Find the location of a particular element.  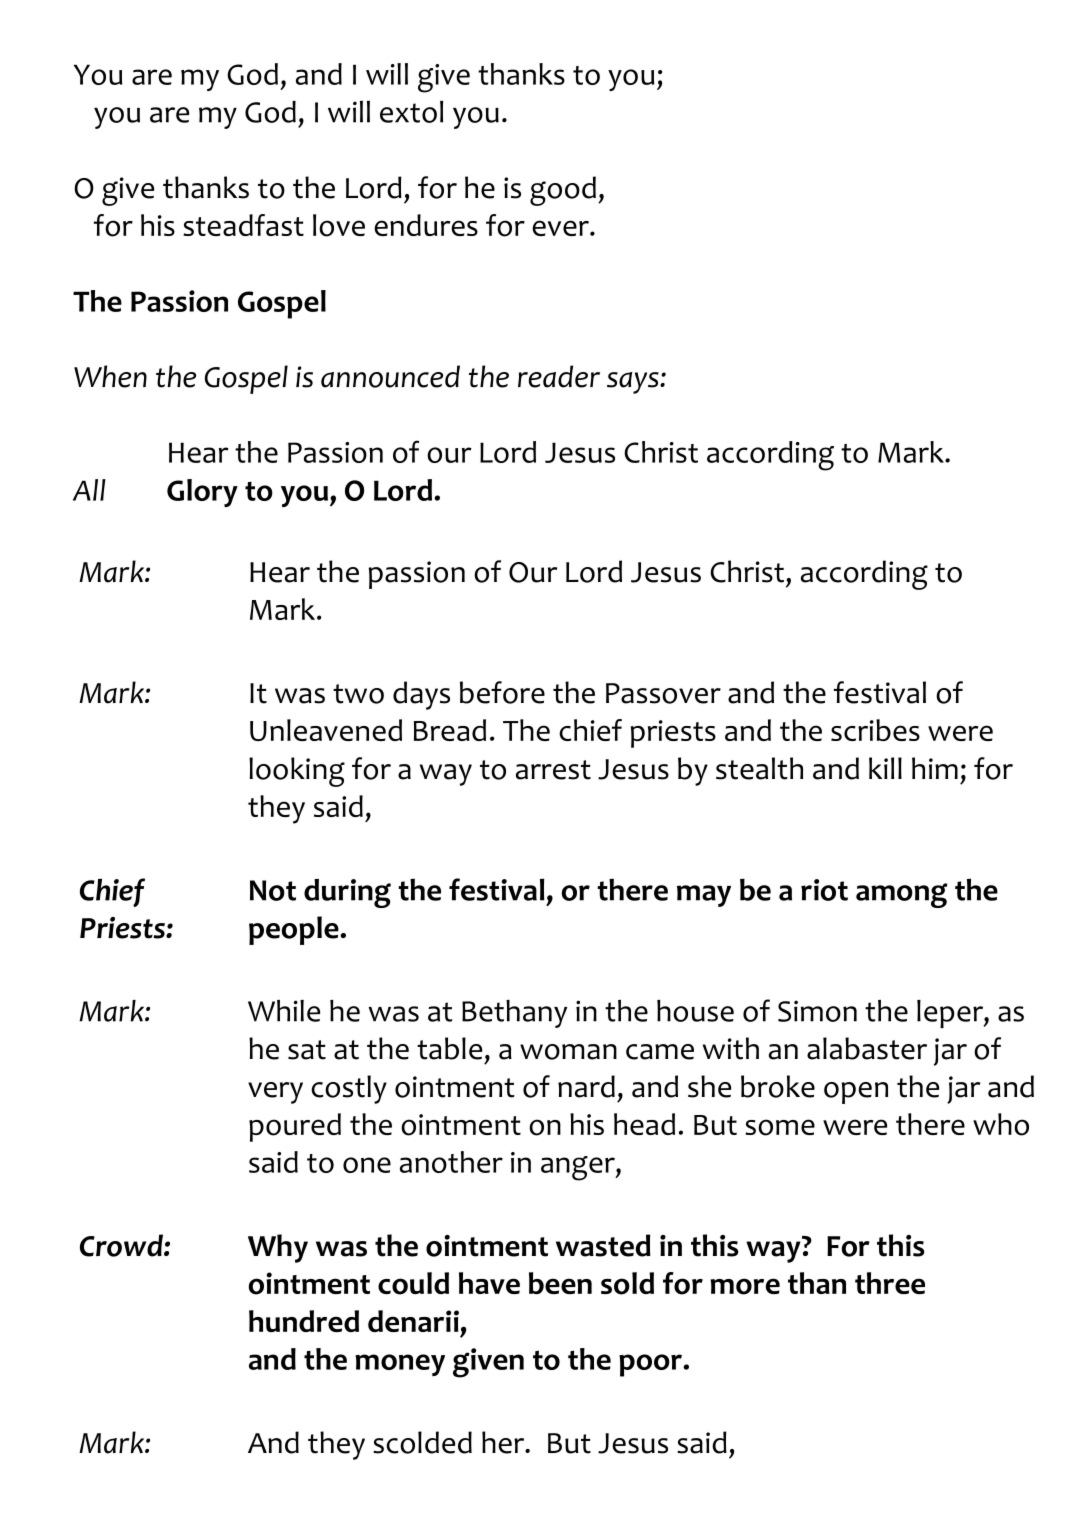

ever is located at coordinates (561, 228).
